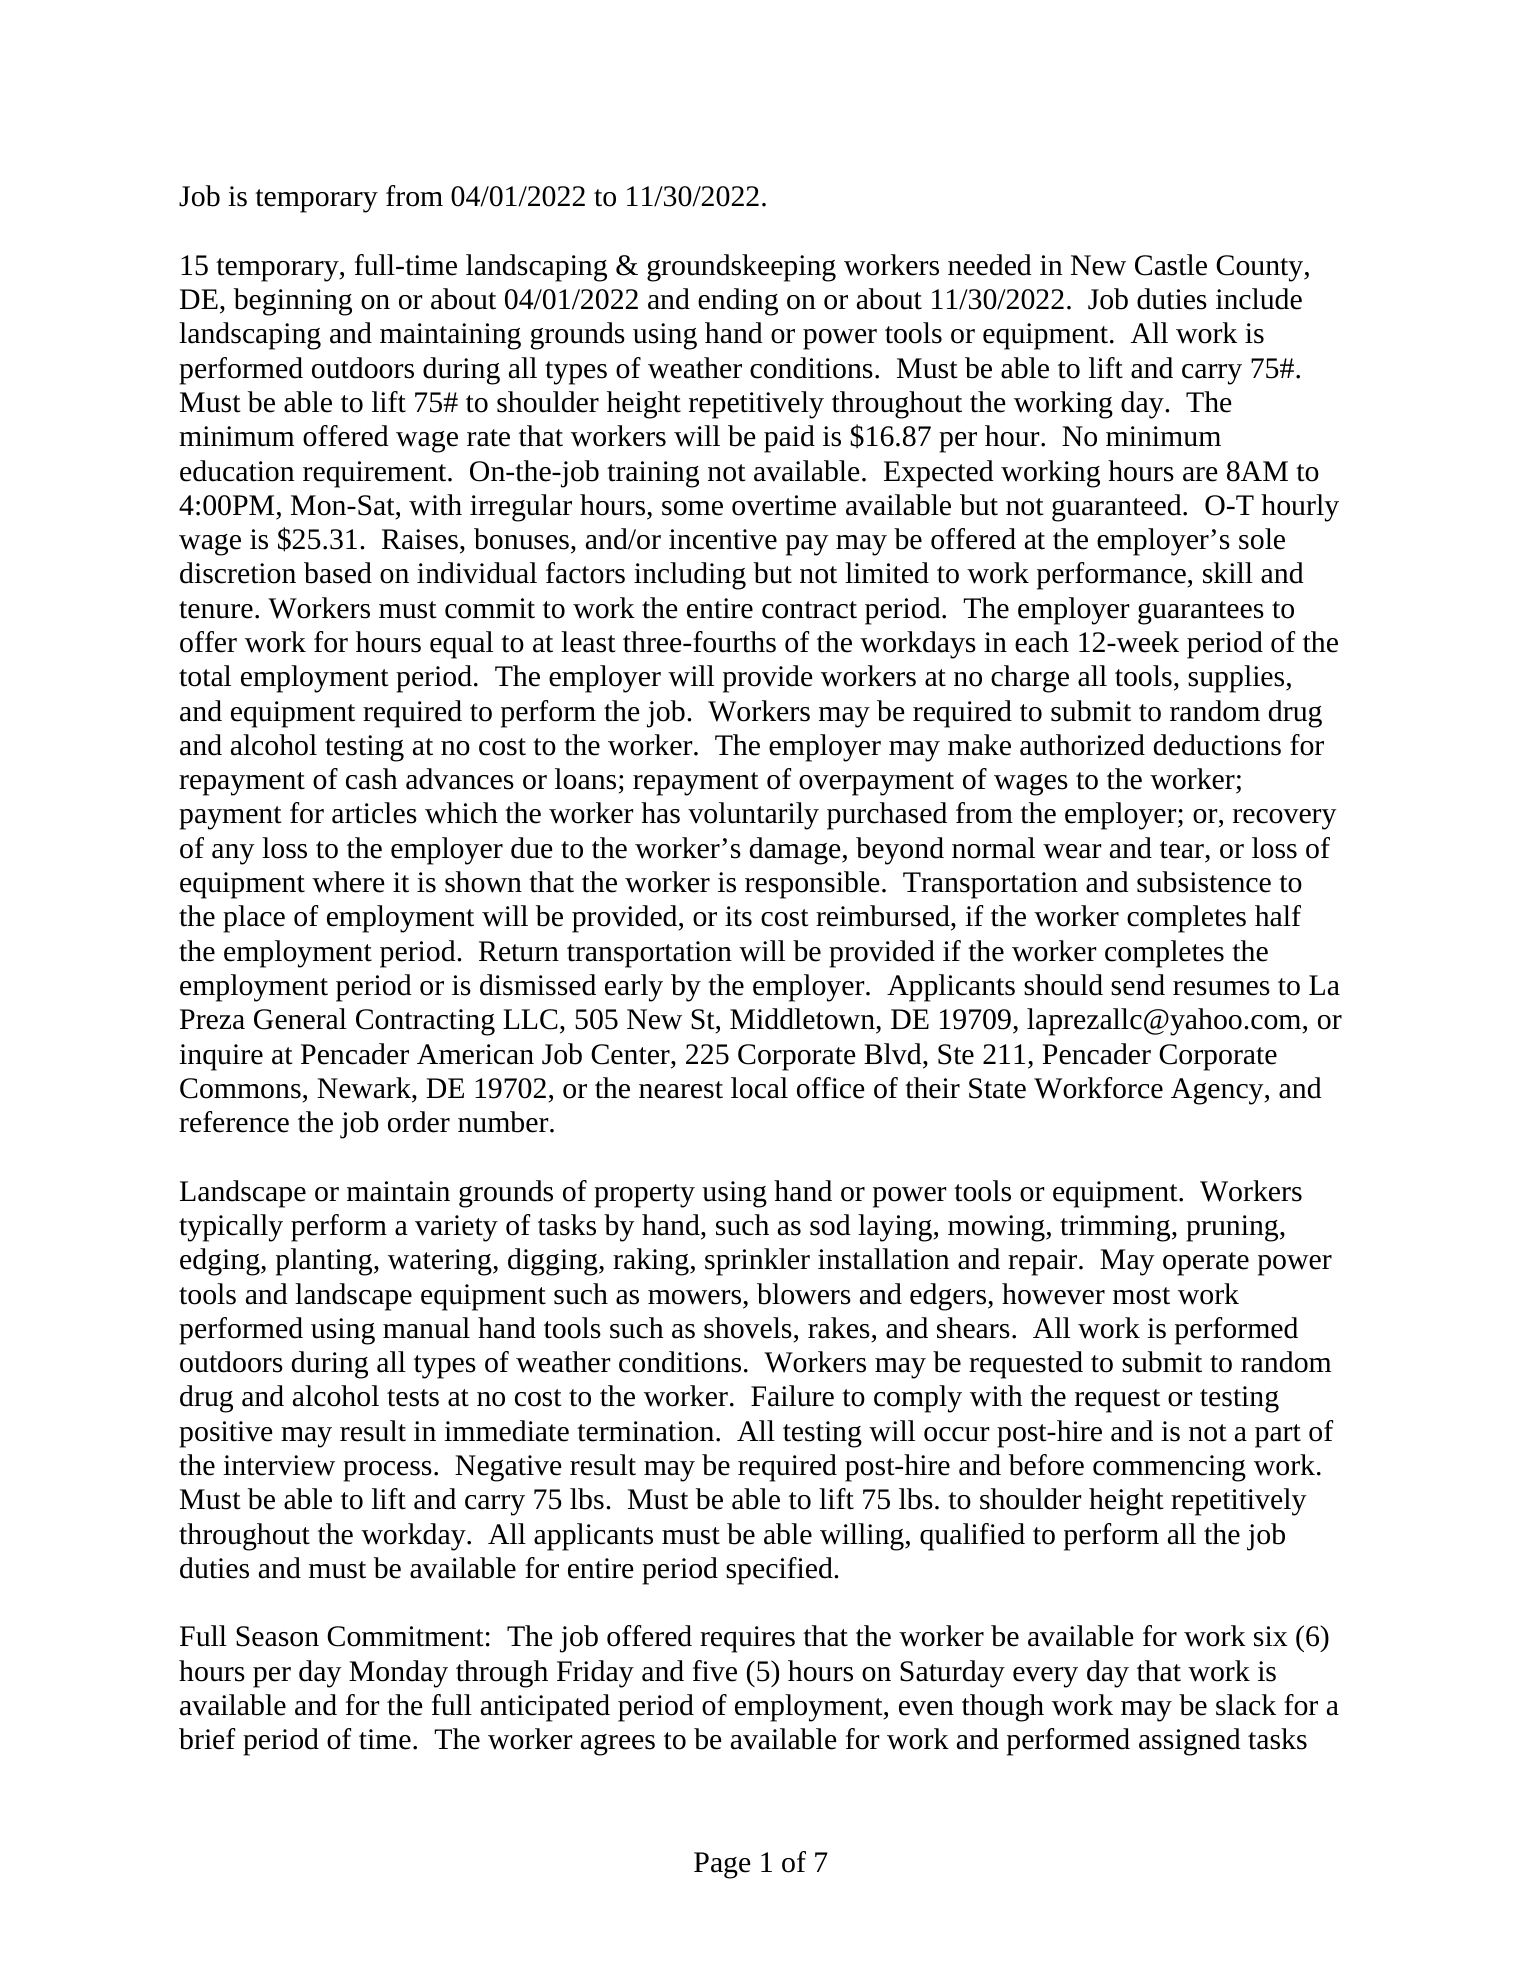 The width and height of the image is (1521, 1968). I want to click on beginning, so click(293, 302).
